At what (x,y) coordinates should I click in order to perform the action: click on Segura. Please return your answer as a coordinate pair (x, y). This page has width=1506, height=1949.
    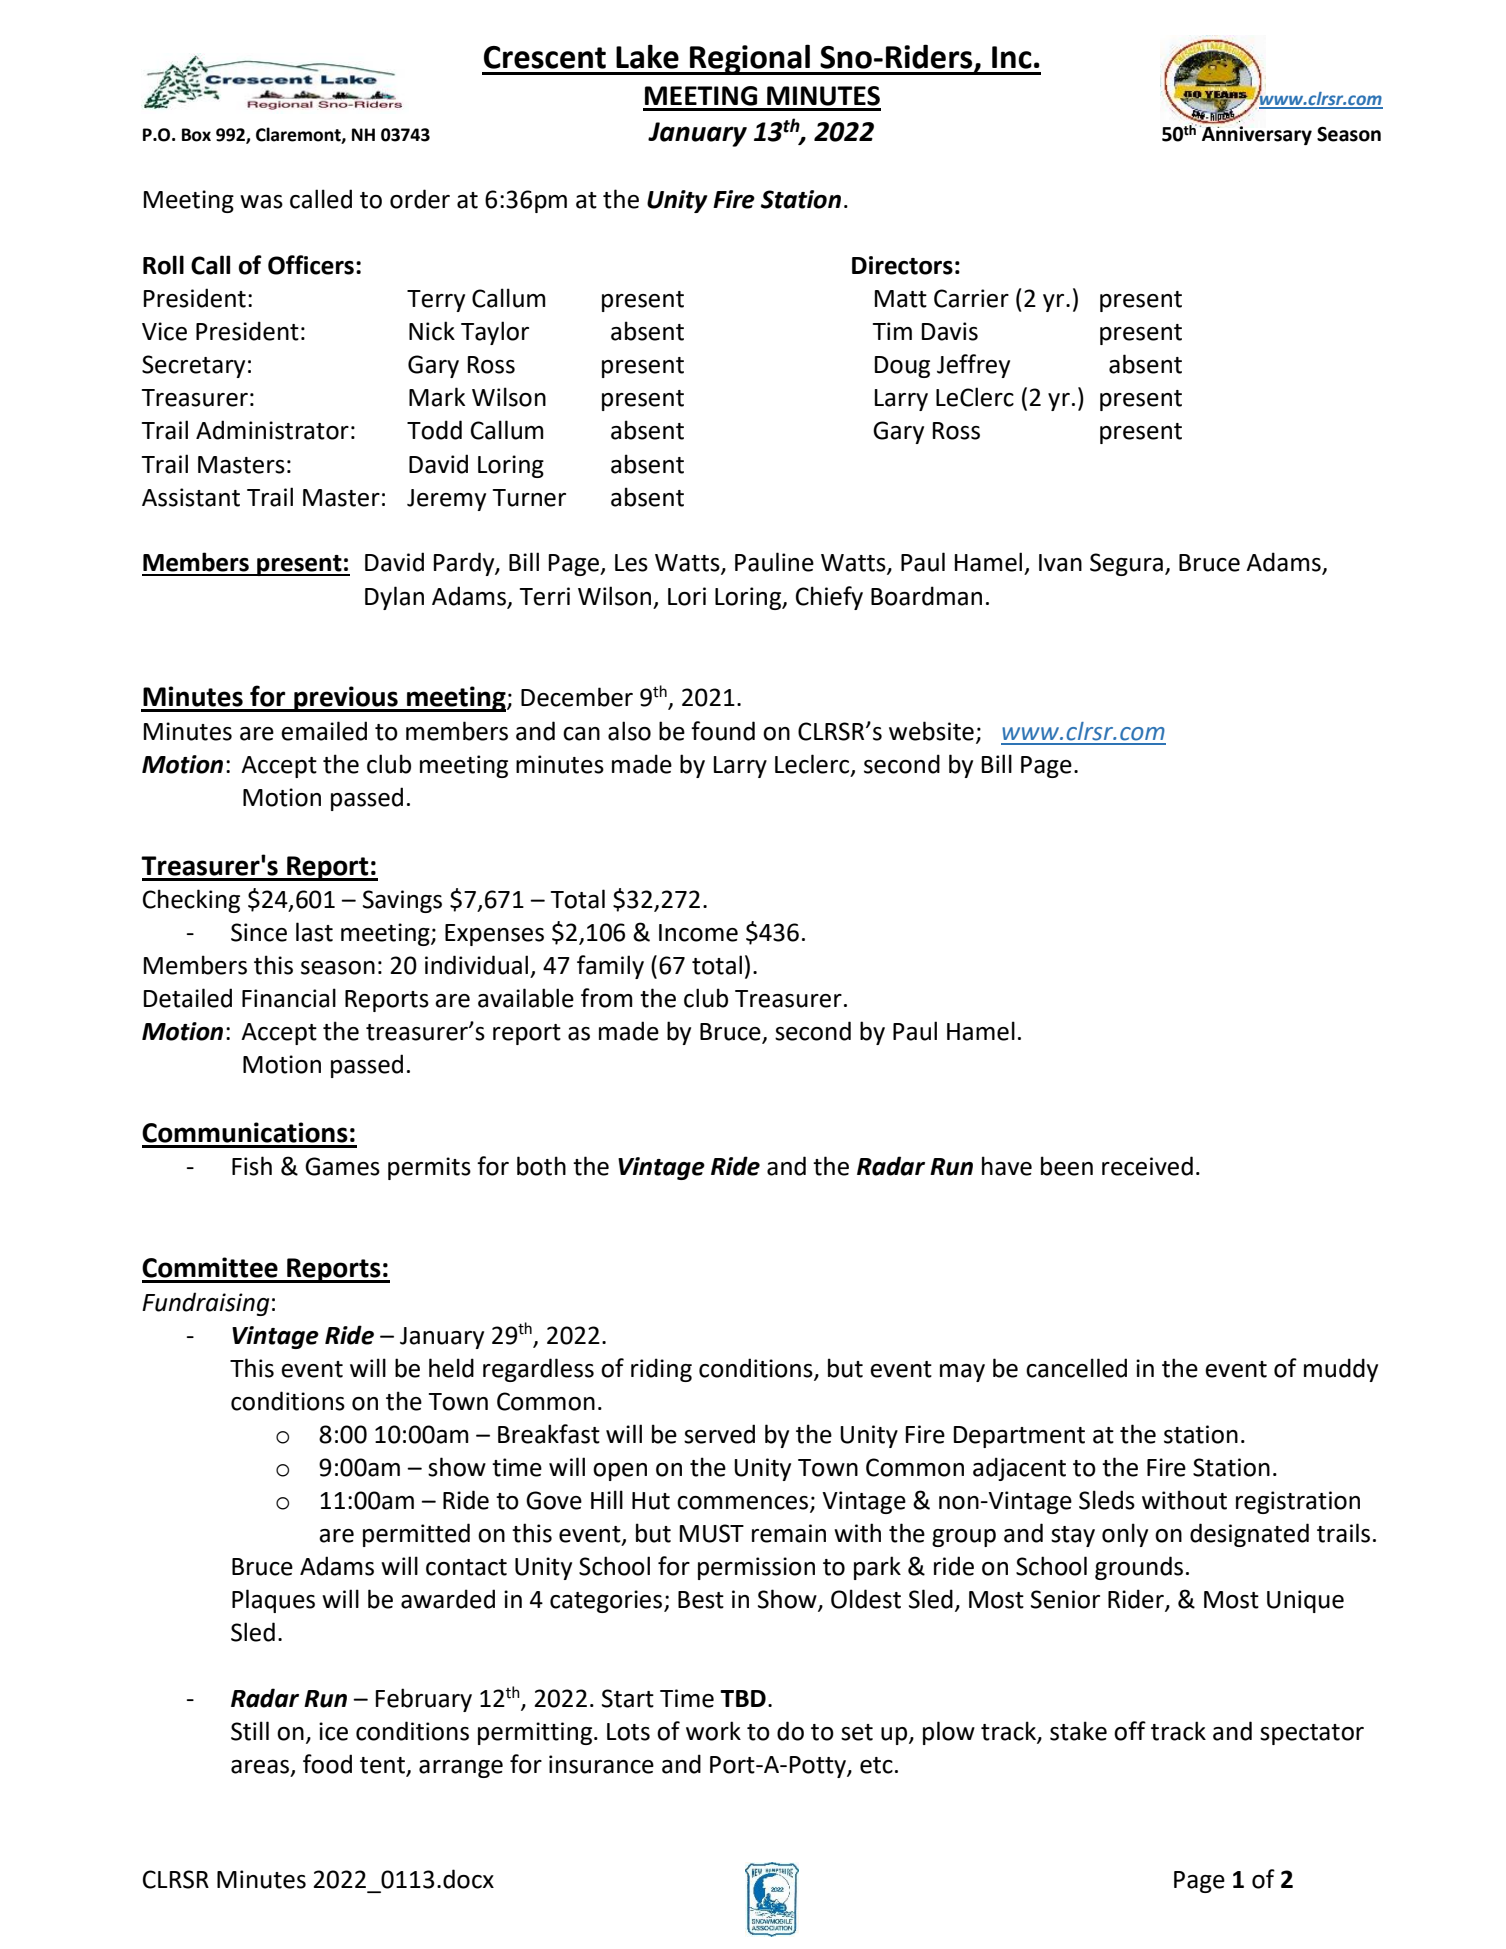
    Looking at the image, I should click on (1126, 564).
